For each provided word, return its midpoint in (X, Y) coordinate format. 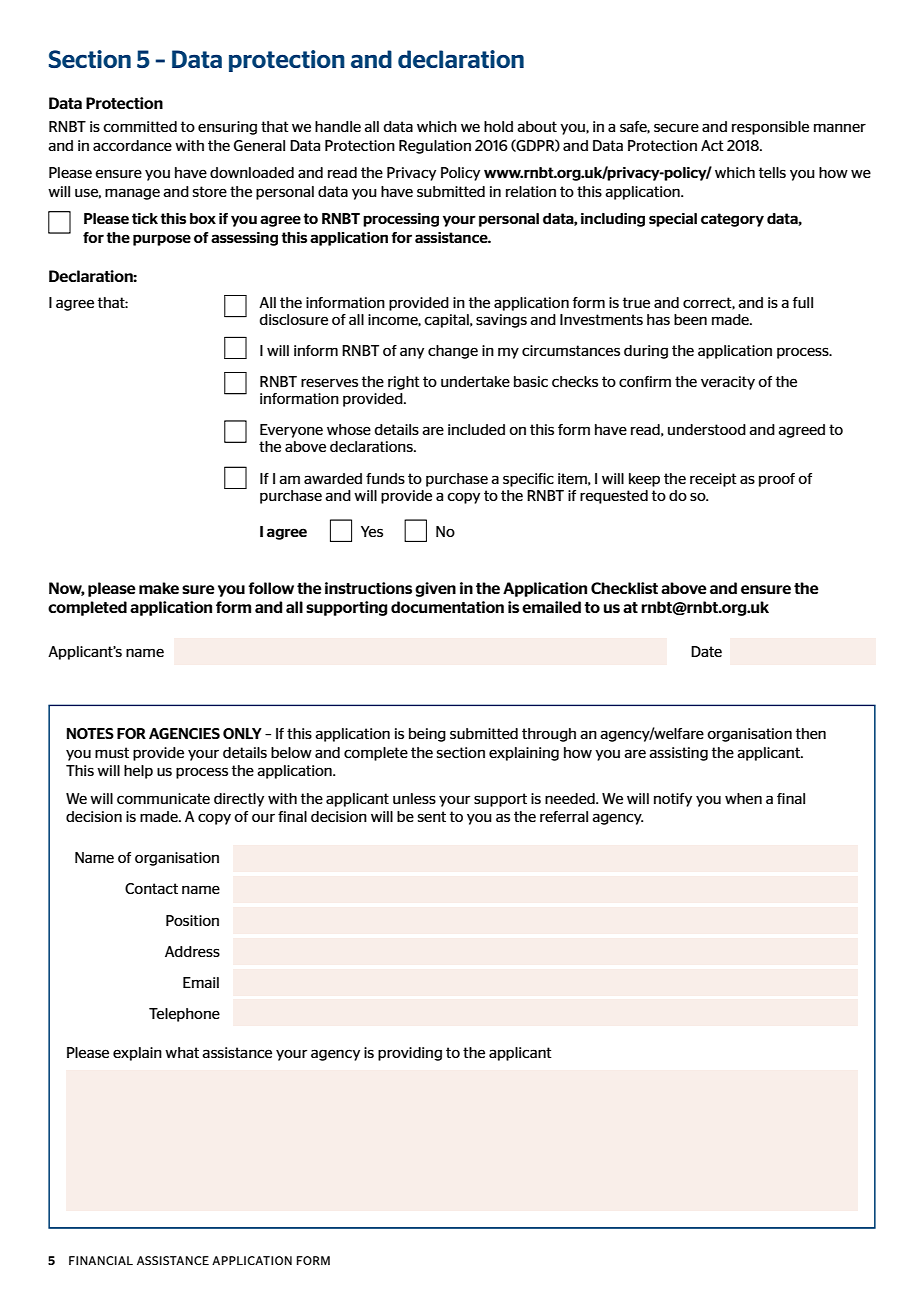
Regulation (435, 147)
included (476, 429)
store (210, 191)
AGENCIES (184, 733)
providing (410, 1054)
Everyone (291, 431)
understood (707, 429)
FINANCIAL (101, 1260)
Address (192, 951)
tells (772, 172)
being (427, 735)
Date (706, 651)
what (182, 1052)
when (743, 798)
